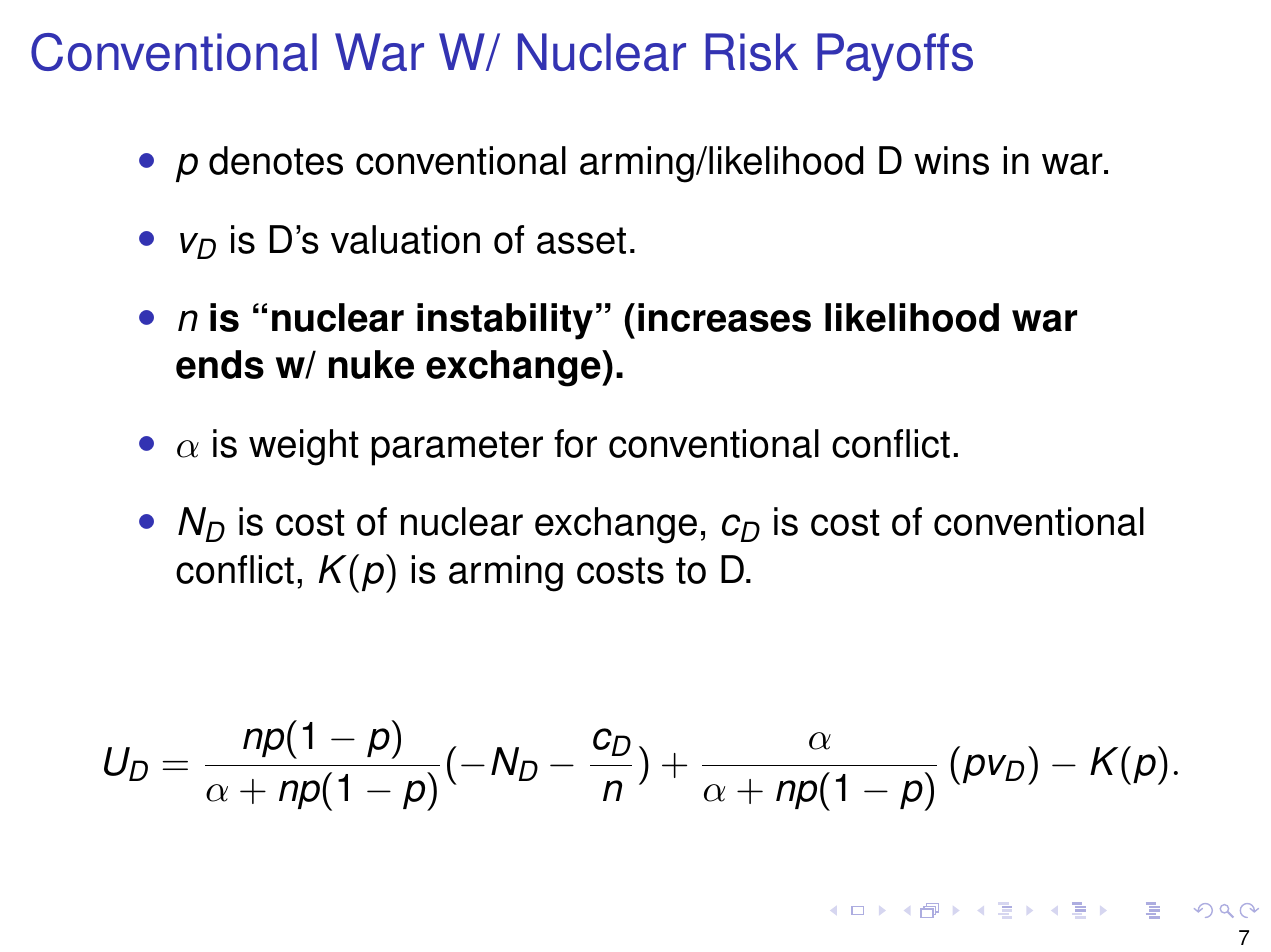 The image size is (1271, 952). I want to click on for, so click(575, 443).
